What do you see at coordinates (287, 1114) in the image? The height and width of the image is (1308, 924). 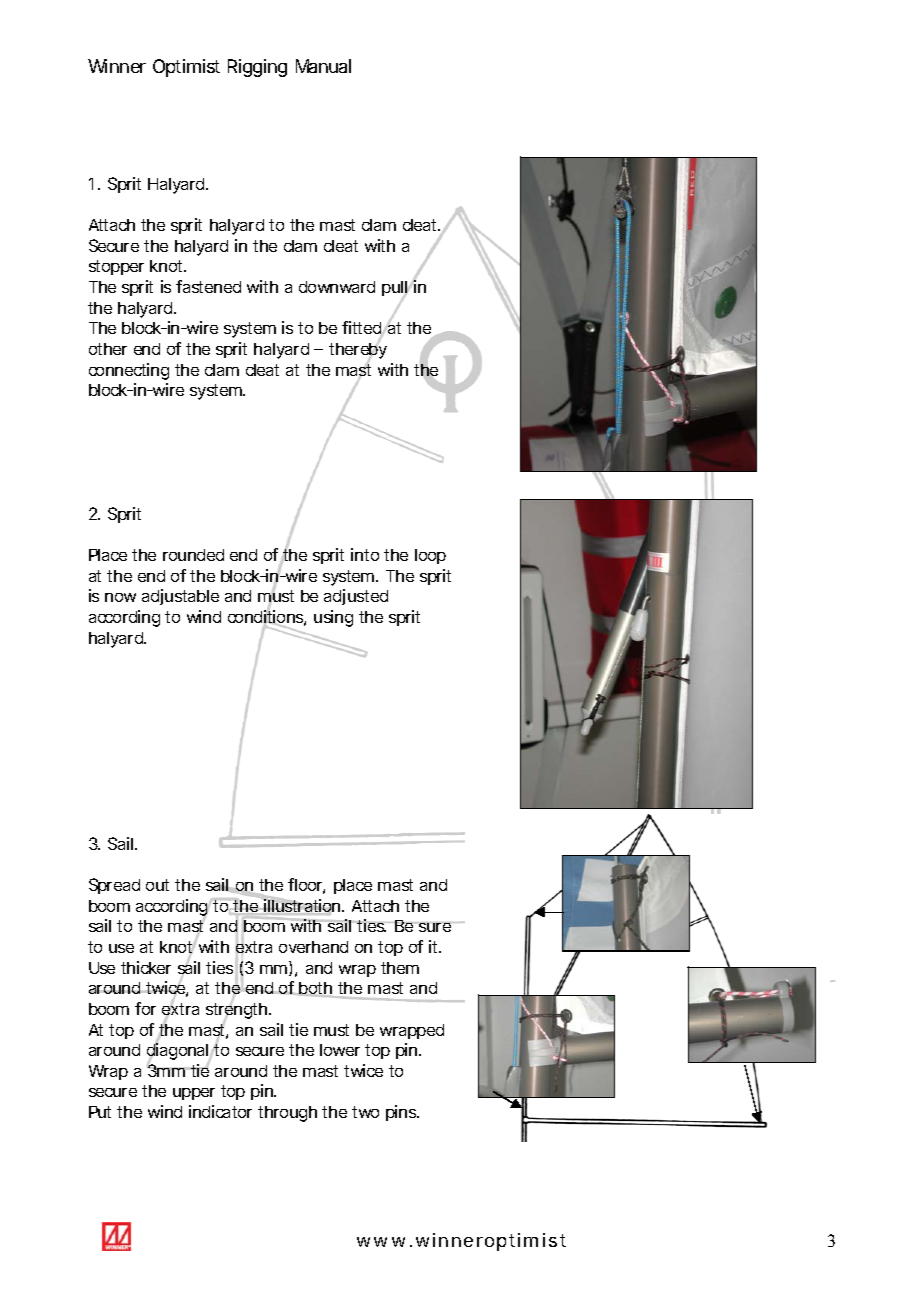 I see `through` at bounding box center [287, 1114].
